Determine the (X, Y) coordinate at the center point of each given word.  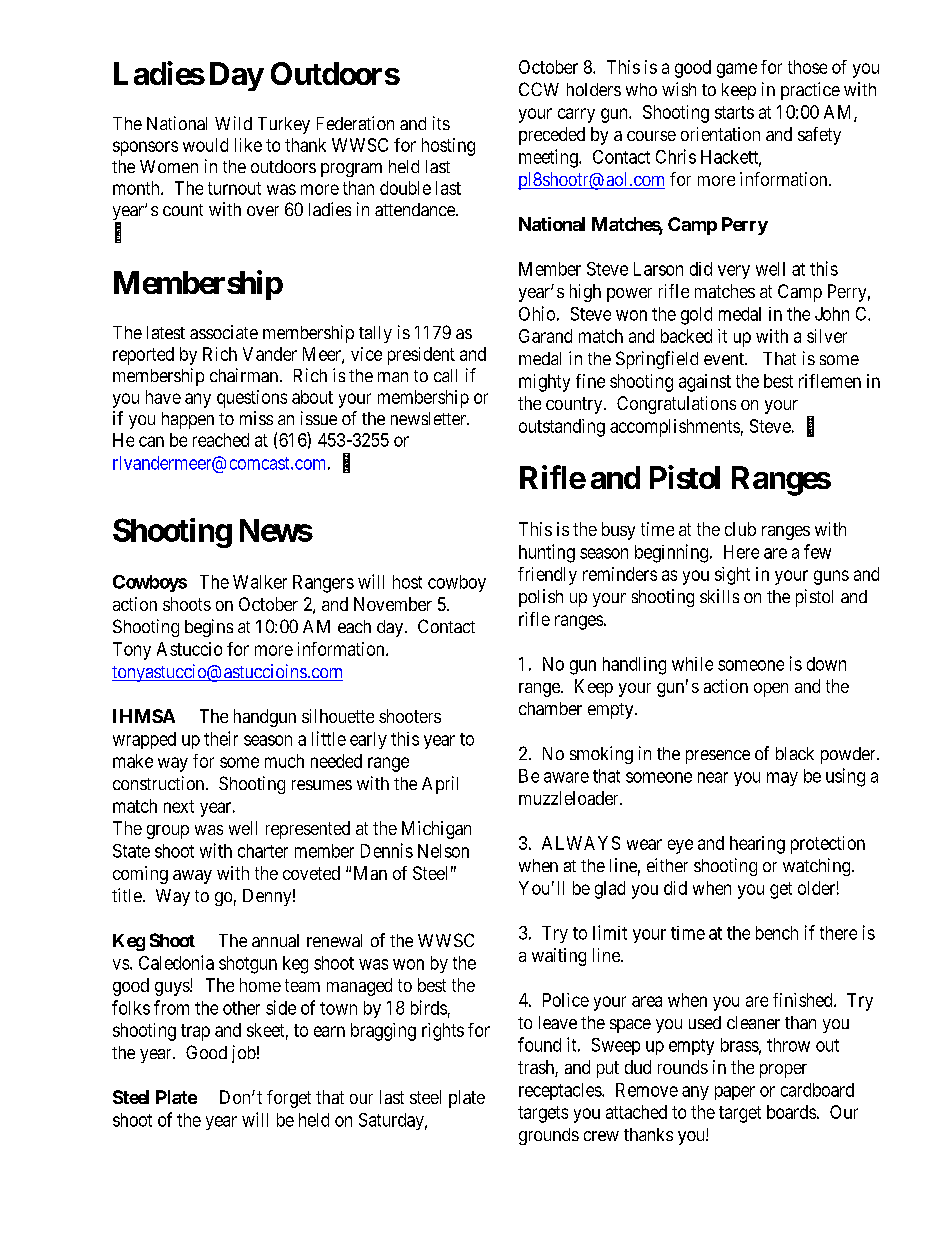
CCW (539, 89)
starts (734, 112)
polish (541, 598)
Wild (233, 123)
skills (719, 596)
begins (209, 628)
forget (289, 1099)
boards (791, 1112)
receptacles (561, 1091)
